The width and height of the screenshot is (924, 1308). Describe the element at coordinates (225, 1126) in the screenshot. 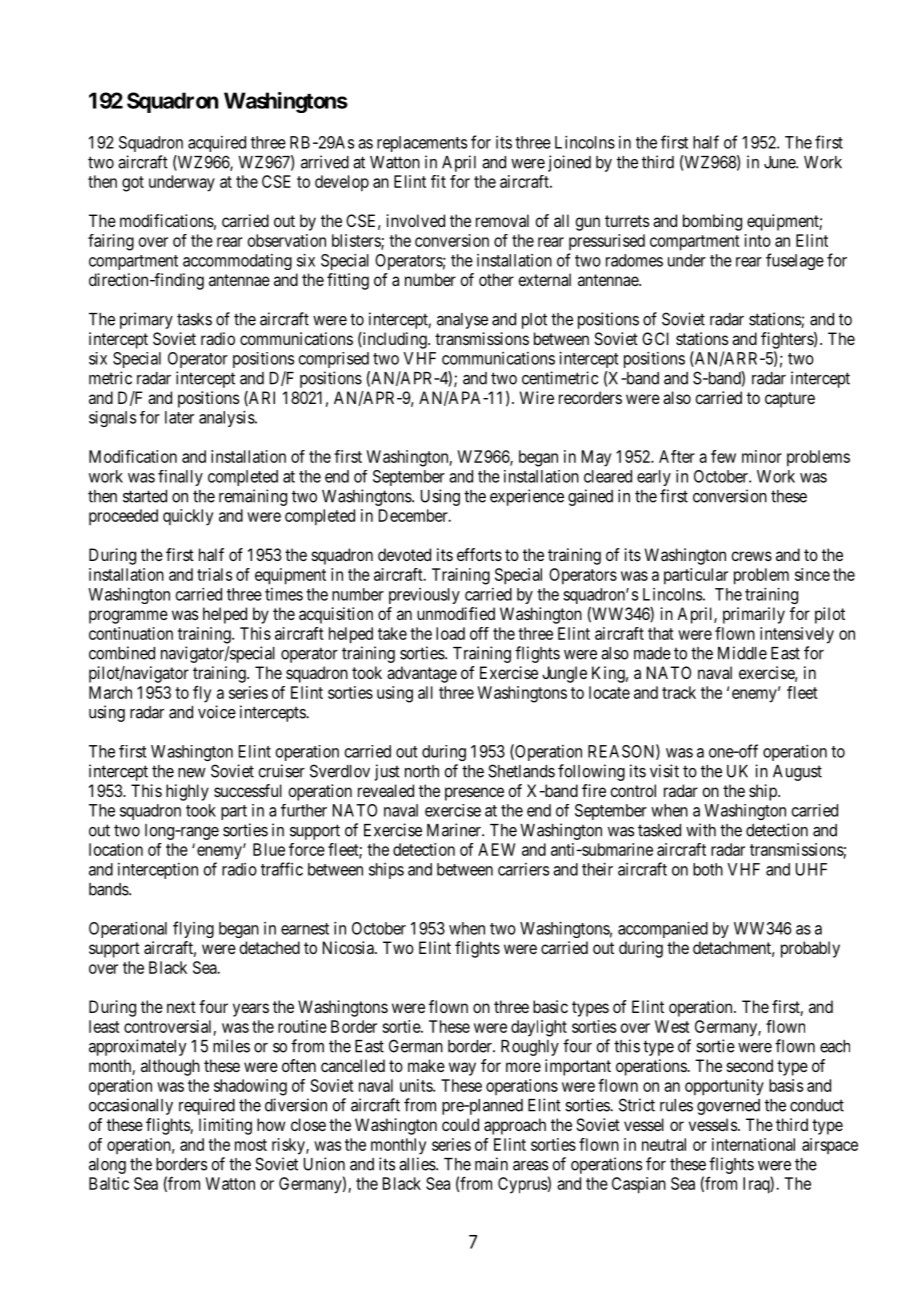

I see `limiting` at that location.
